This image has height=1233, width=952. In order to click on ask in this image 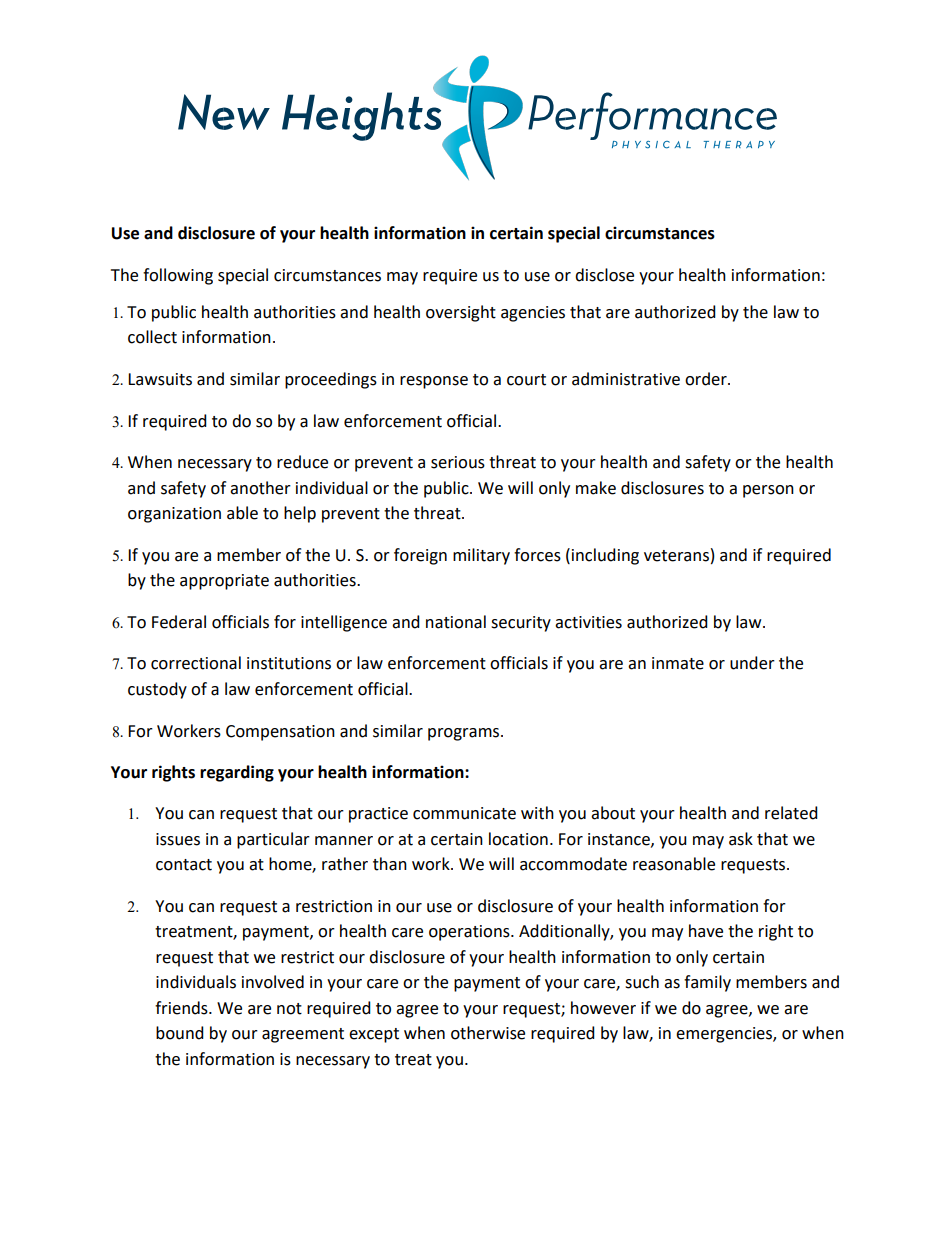, I will do `click(741, 839)`.
